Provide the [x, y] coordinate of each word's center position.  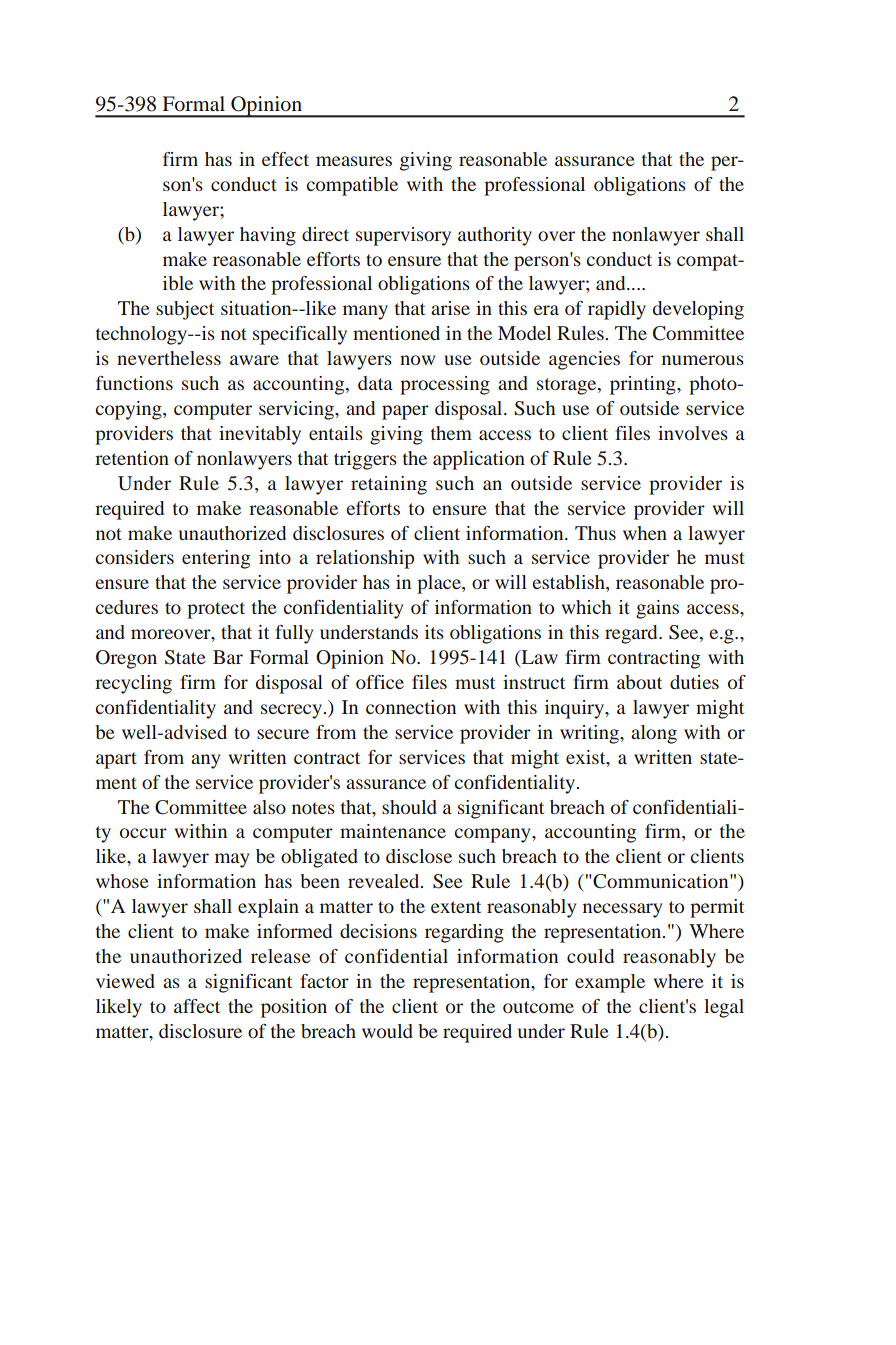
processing [445, 385]
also [269, 807]
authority [495, 236]
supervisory [403, 236]
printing [644, 385]
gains [657, 609]
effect [285, 159]
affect [197, 1006]
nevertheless [169, 358]
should [409, 807]
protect [216, 610]
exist [587, 757]
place [440, 584]
